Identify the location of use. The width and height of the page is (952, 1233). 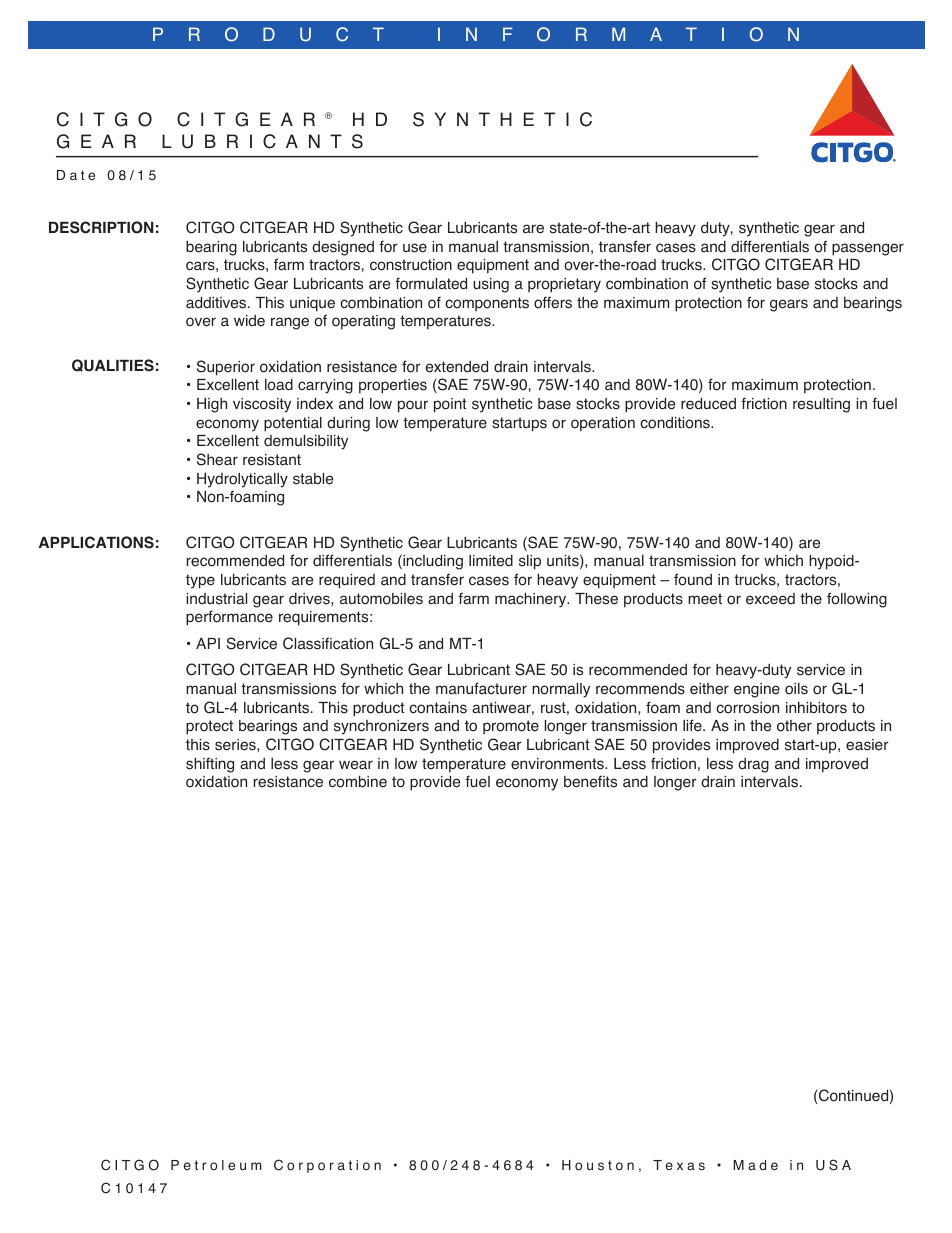
(415, 248).
